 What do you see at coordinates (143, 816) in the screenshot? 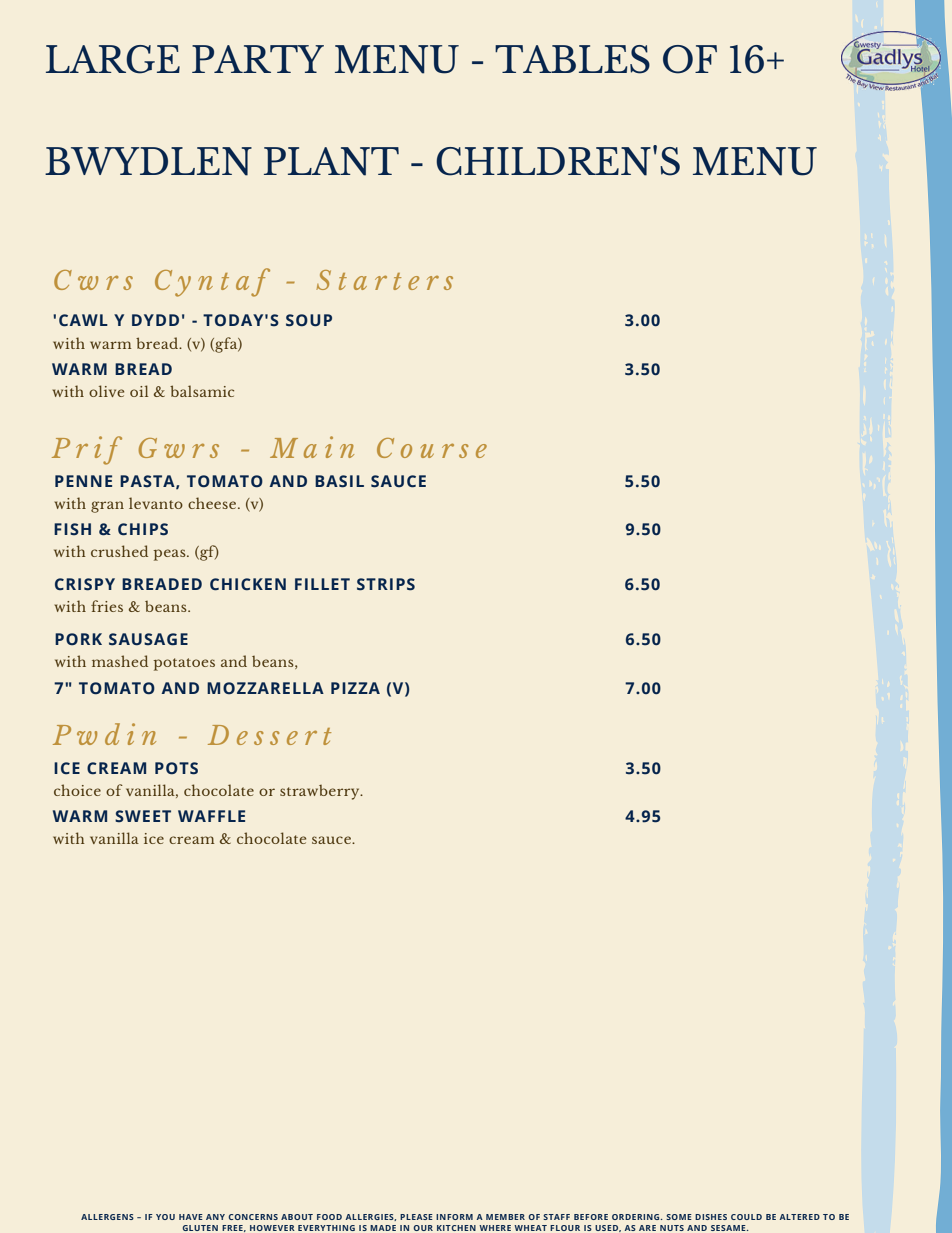
I see `SWEET` at bounding box center [143, 816].
